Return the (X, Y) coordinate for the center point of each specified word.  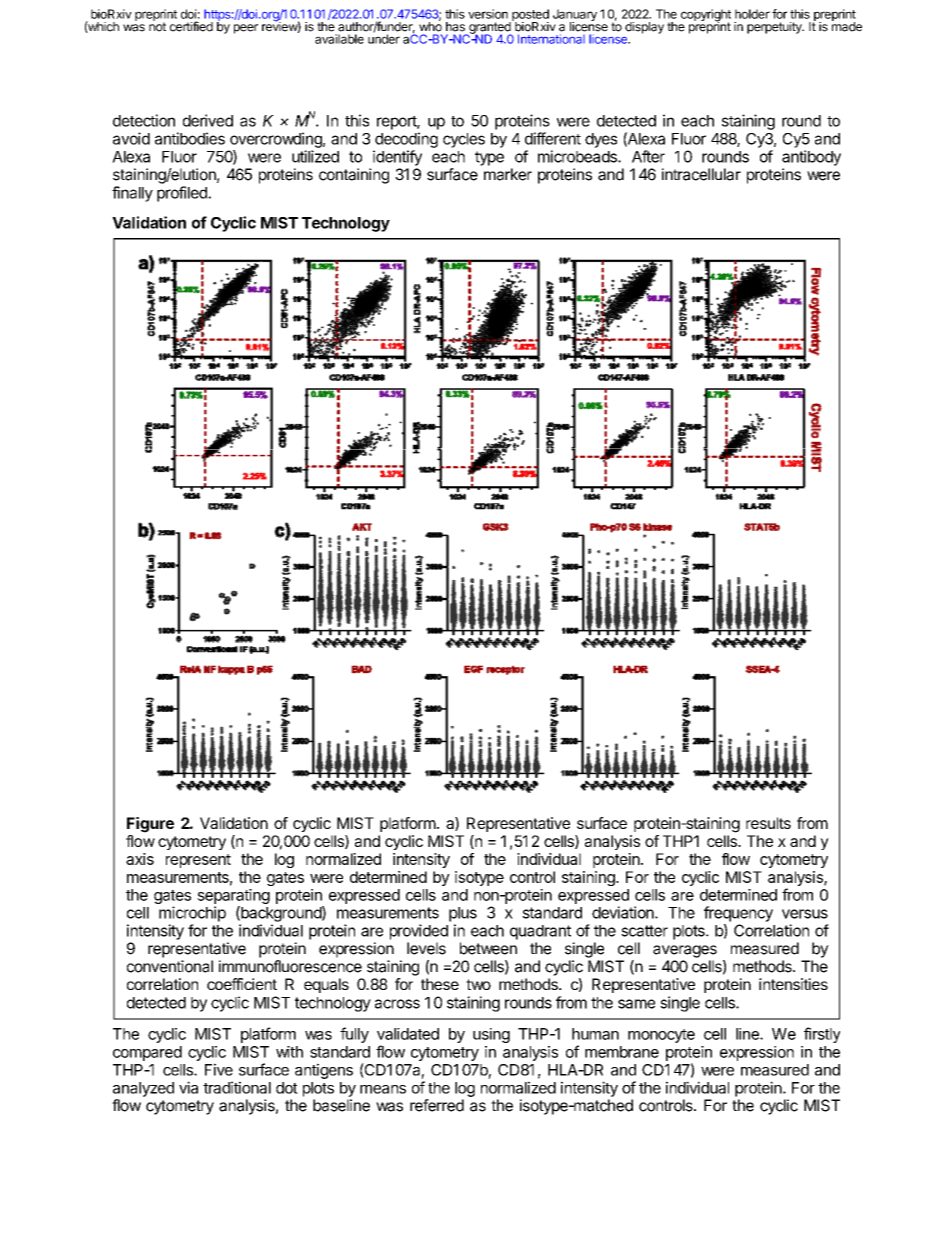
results (768, 823)
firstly (822, 1035)
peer (246, 29)
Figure (150, 825)
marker (508, 174)
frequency (738, 914)
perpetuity (775, 28)
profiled (183, 194)
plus (463, 914)
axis (140, 859)
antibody (811, 158)
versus (805, 914)
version (488, 14)
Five (219, 1069)
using (491, 1035)
